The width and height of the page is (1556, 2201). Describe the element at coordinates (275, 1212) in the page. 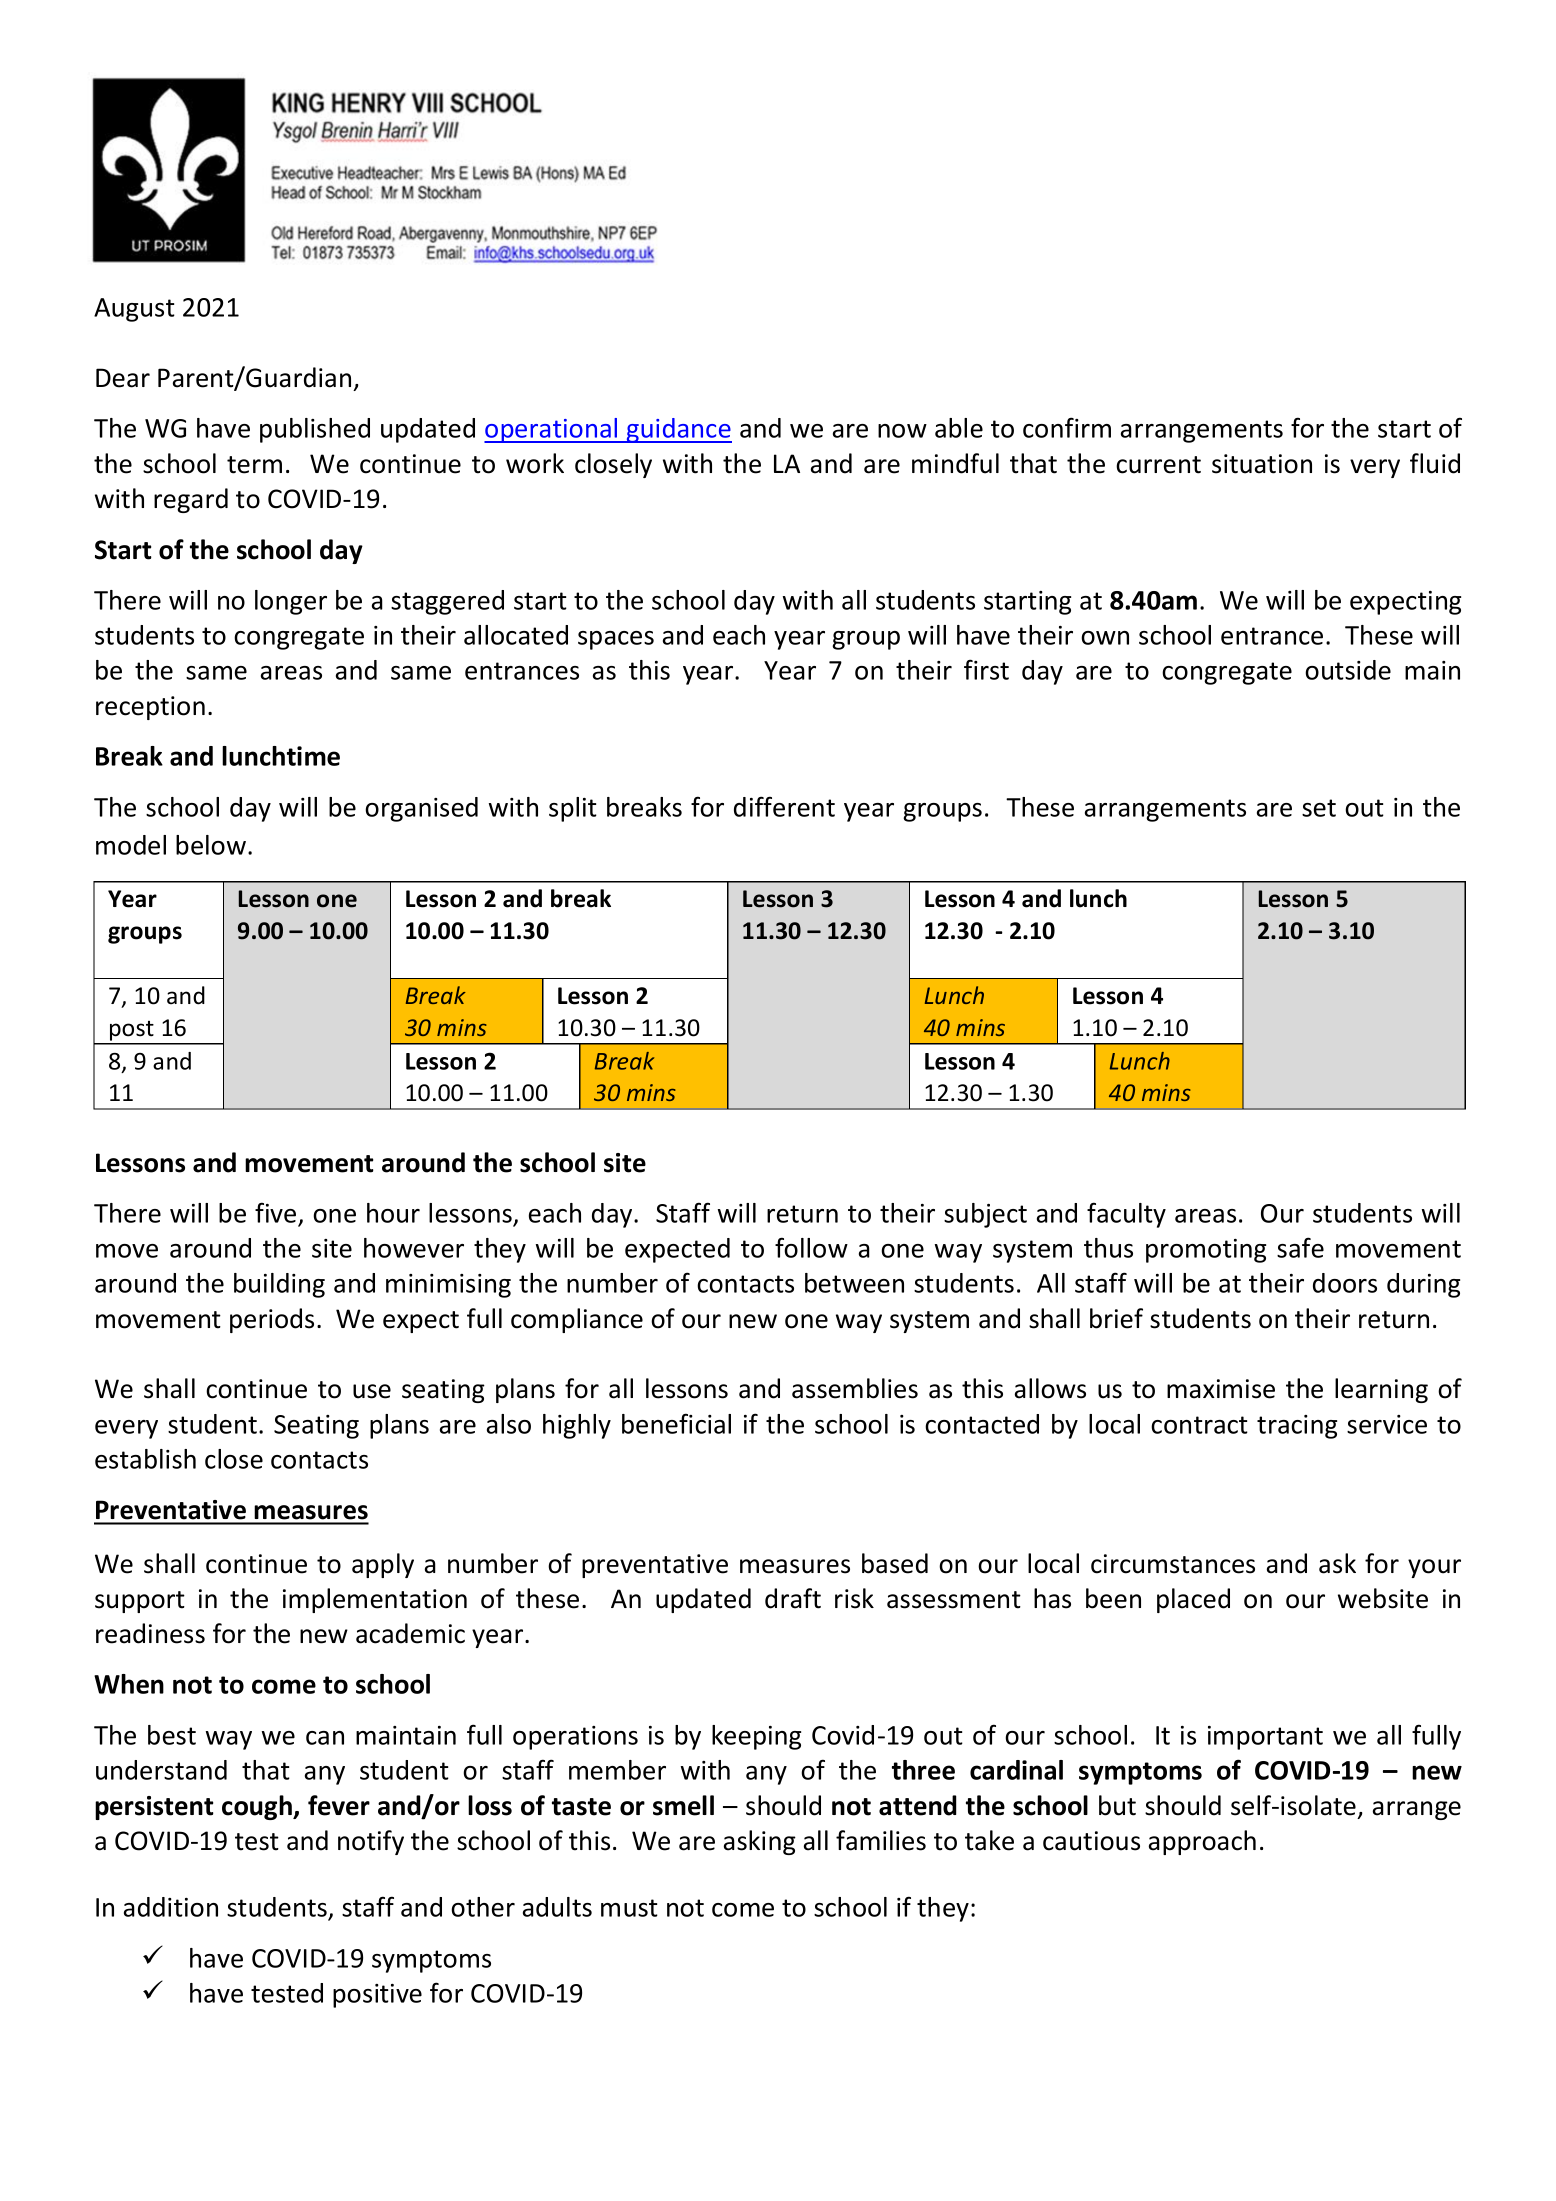

I see `five` at that location.
